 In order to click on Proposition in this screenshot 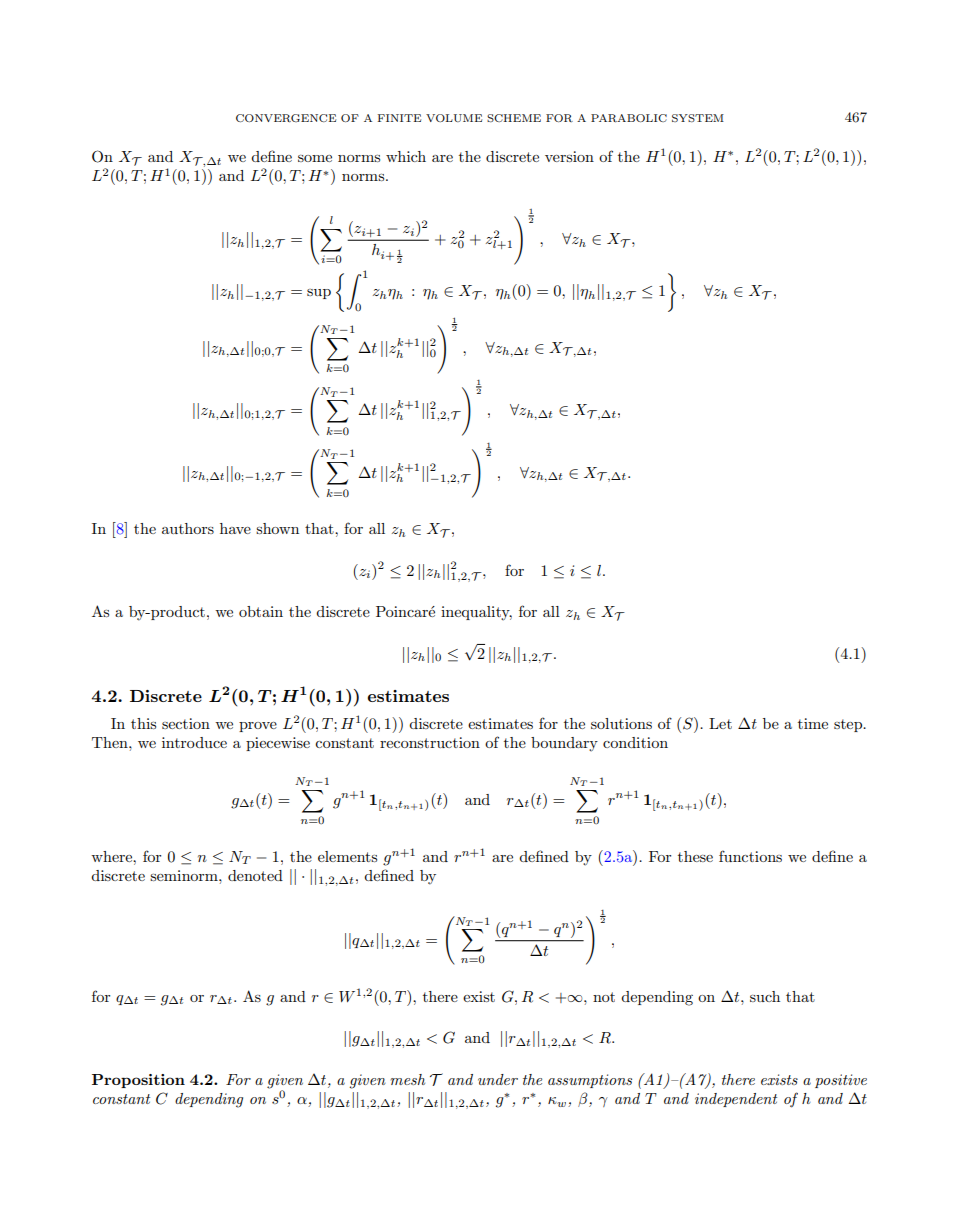, I will do `click(138, 1081)`.
